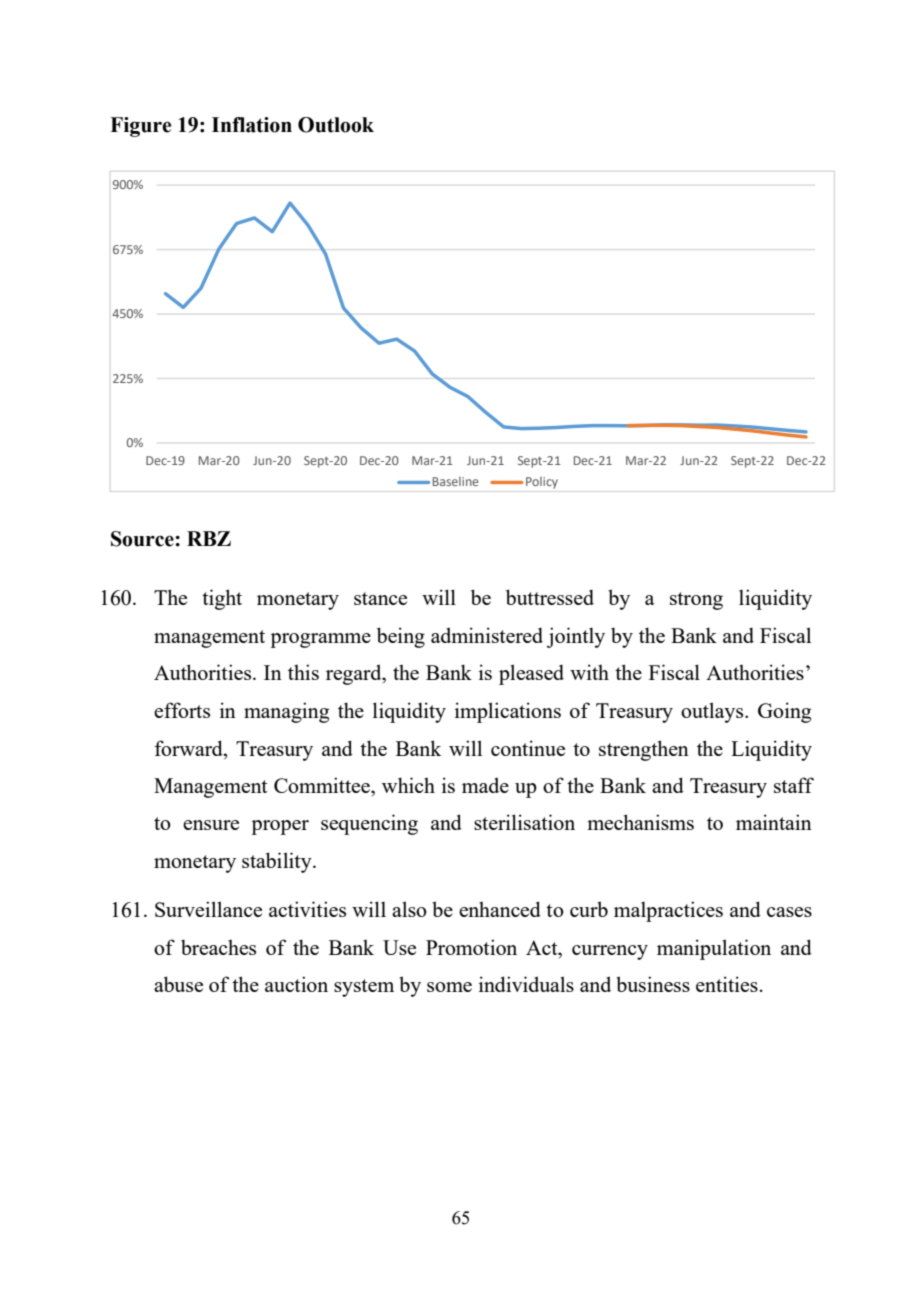 The width and height of the screenshot is (924, 1308). What do you see at coordinates (696, 601) in the screenshot?
I see `strong` at bounding box center [696, 601].
